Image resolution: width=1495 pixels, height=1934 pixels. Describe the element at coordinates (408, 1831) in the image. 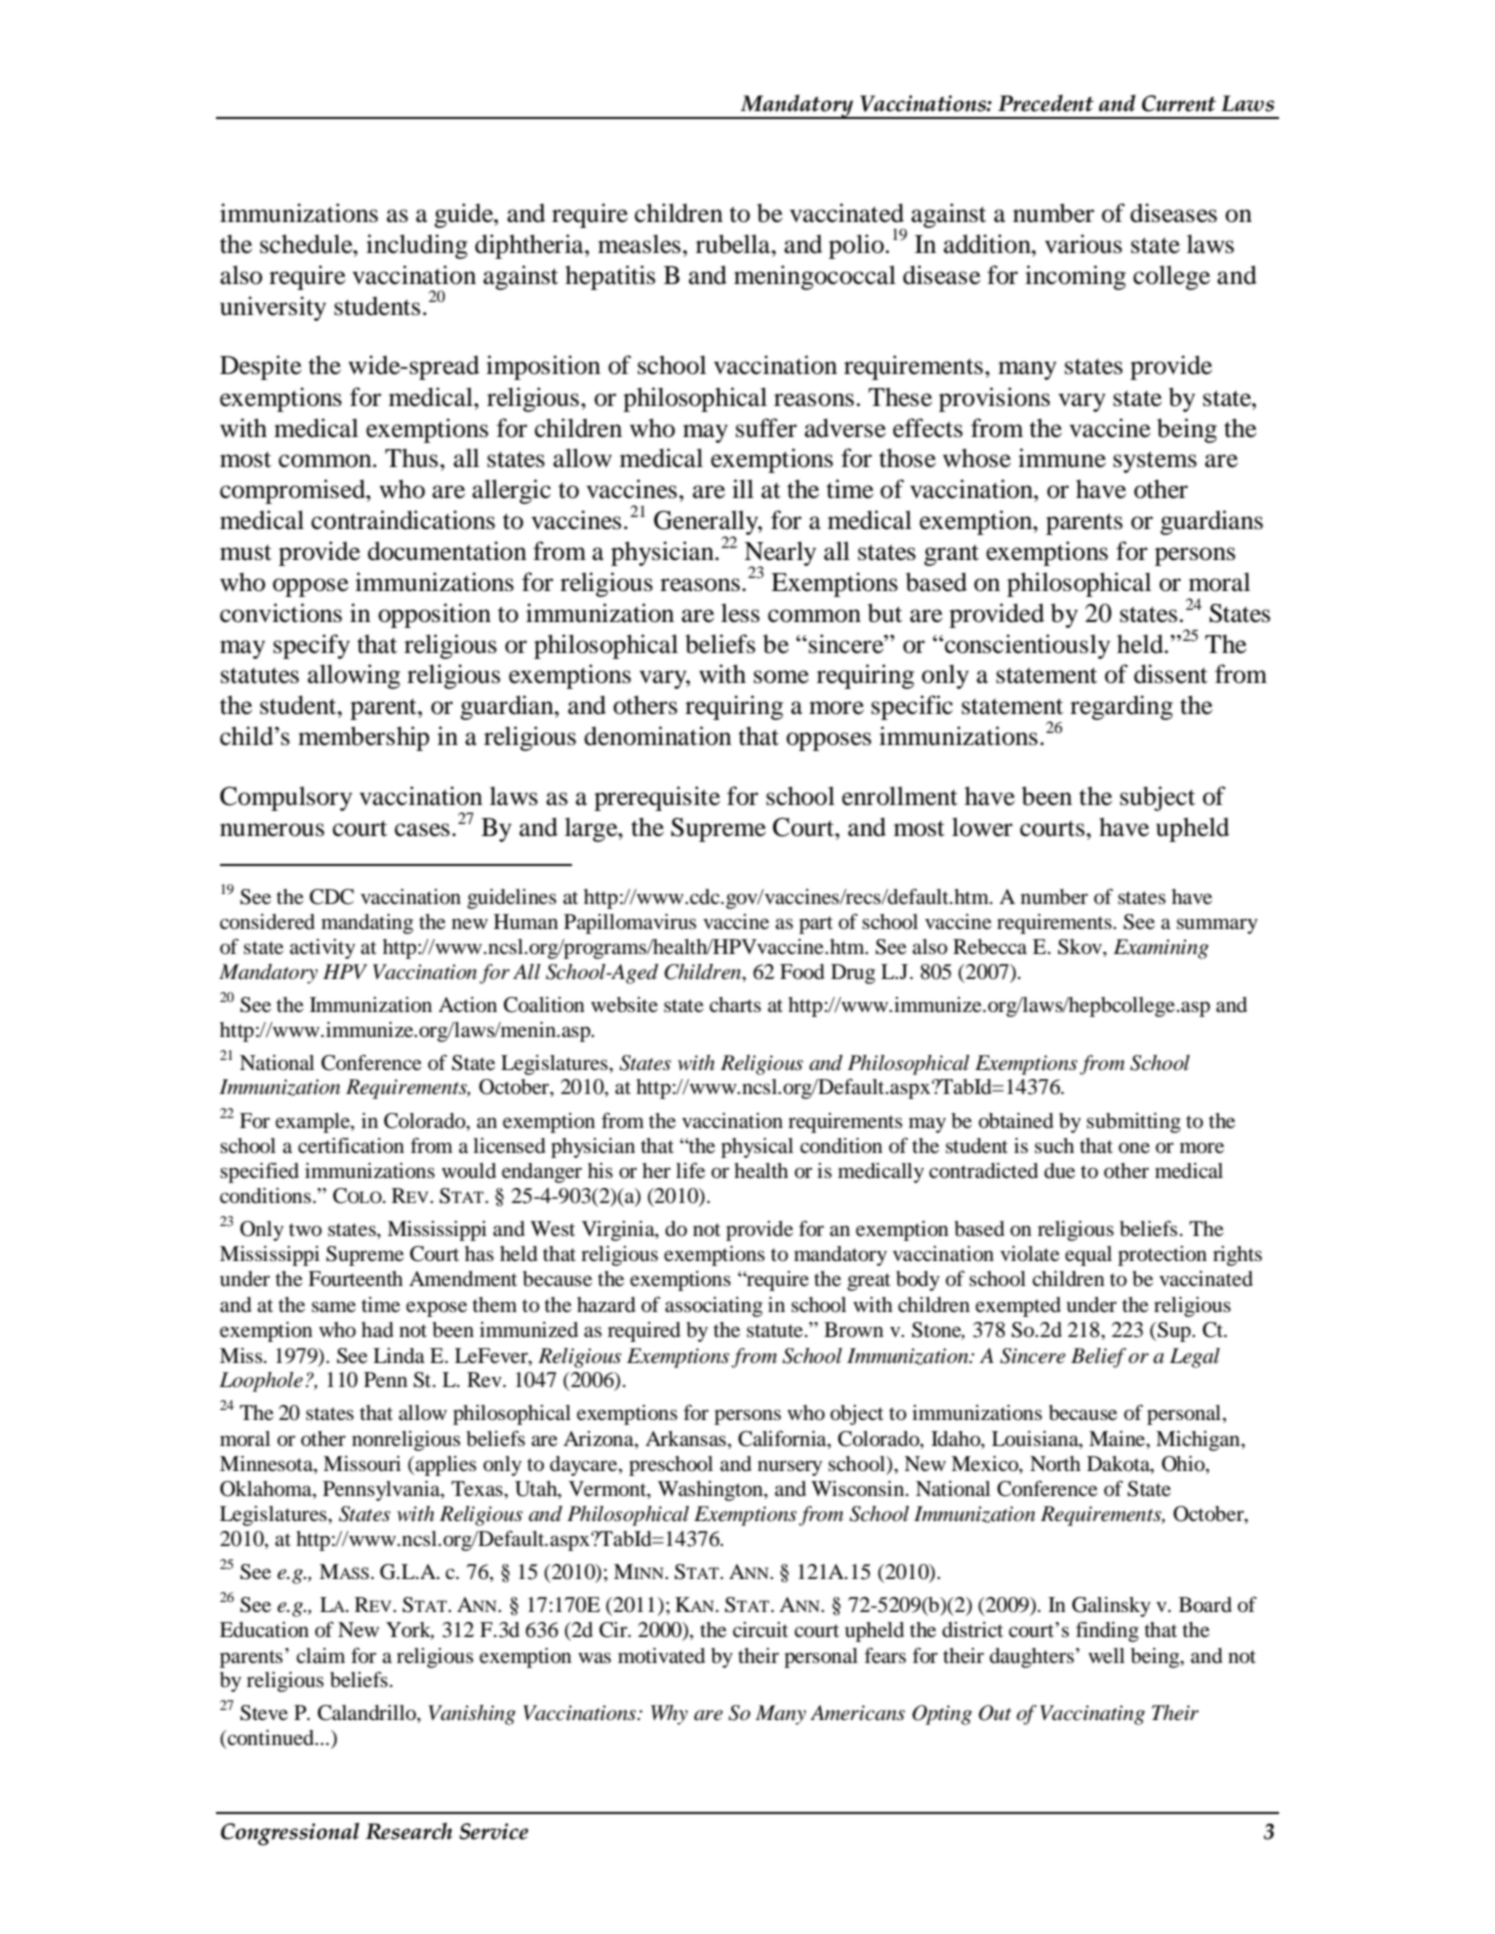

I see `Research` at that location.
